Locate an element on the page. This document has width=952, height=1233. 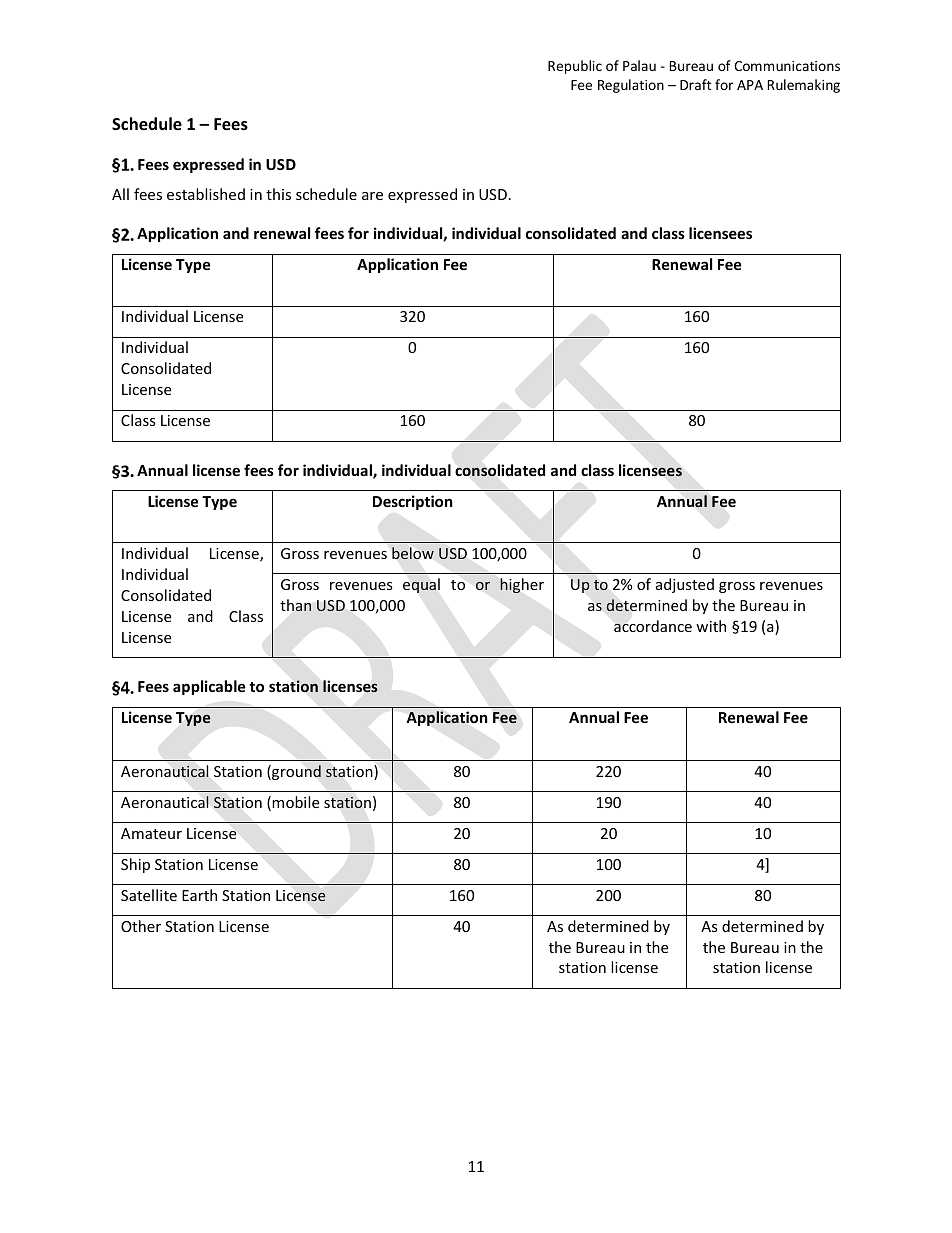
with is located at coordinates (711, 626).
